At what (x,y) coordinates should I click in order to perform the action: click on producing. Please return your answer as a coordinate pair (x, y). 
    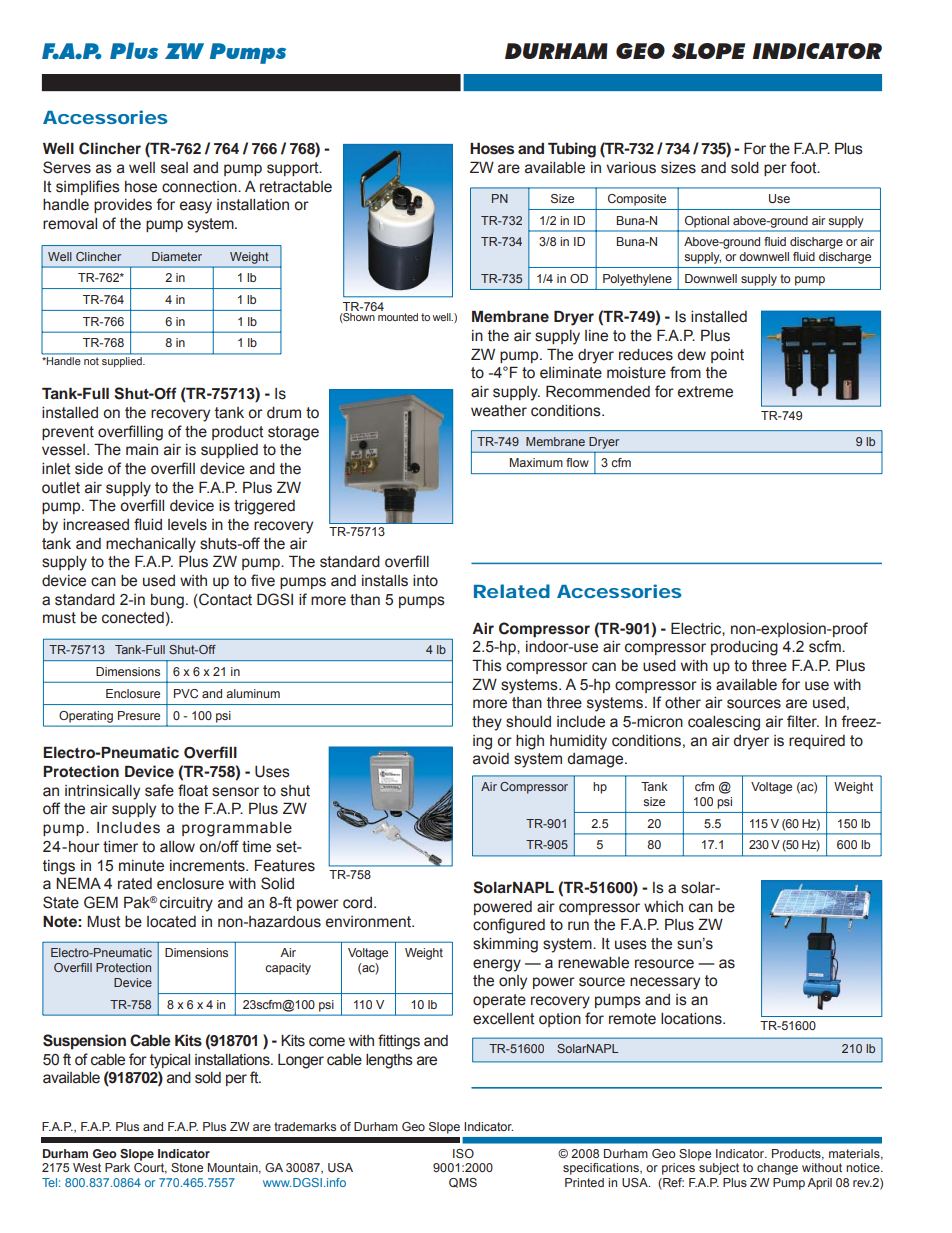
    Looking at the image, I should click on (744, 648).
